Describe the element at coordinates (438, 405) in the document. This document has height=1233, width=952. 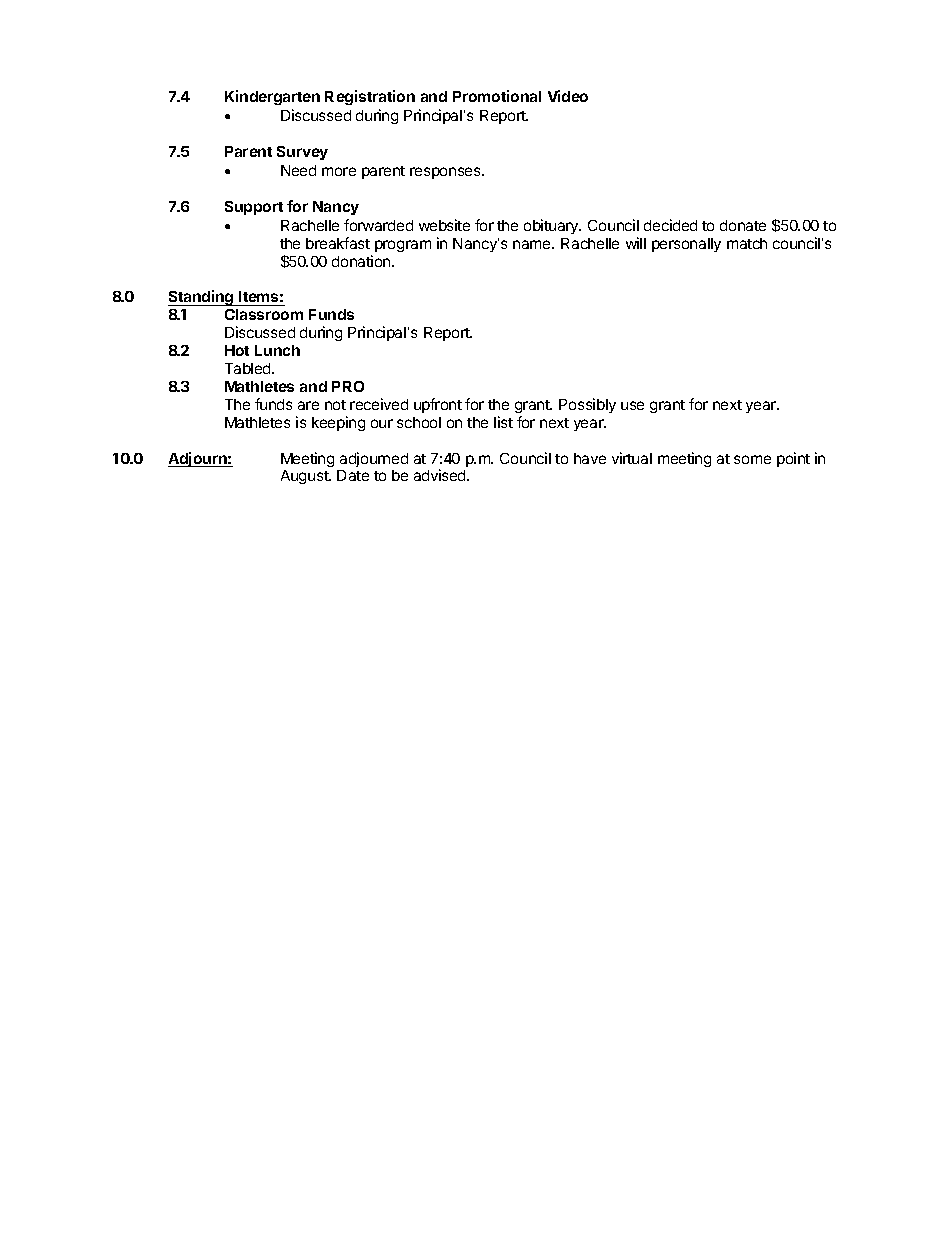
I see `upfront` at that location.
